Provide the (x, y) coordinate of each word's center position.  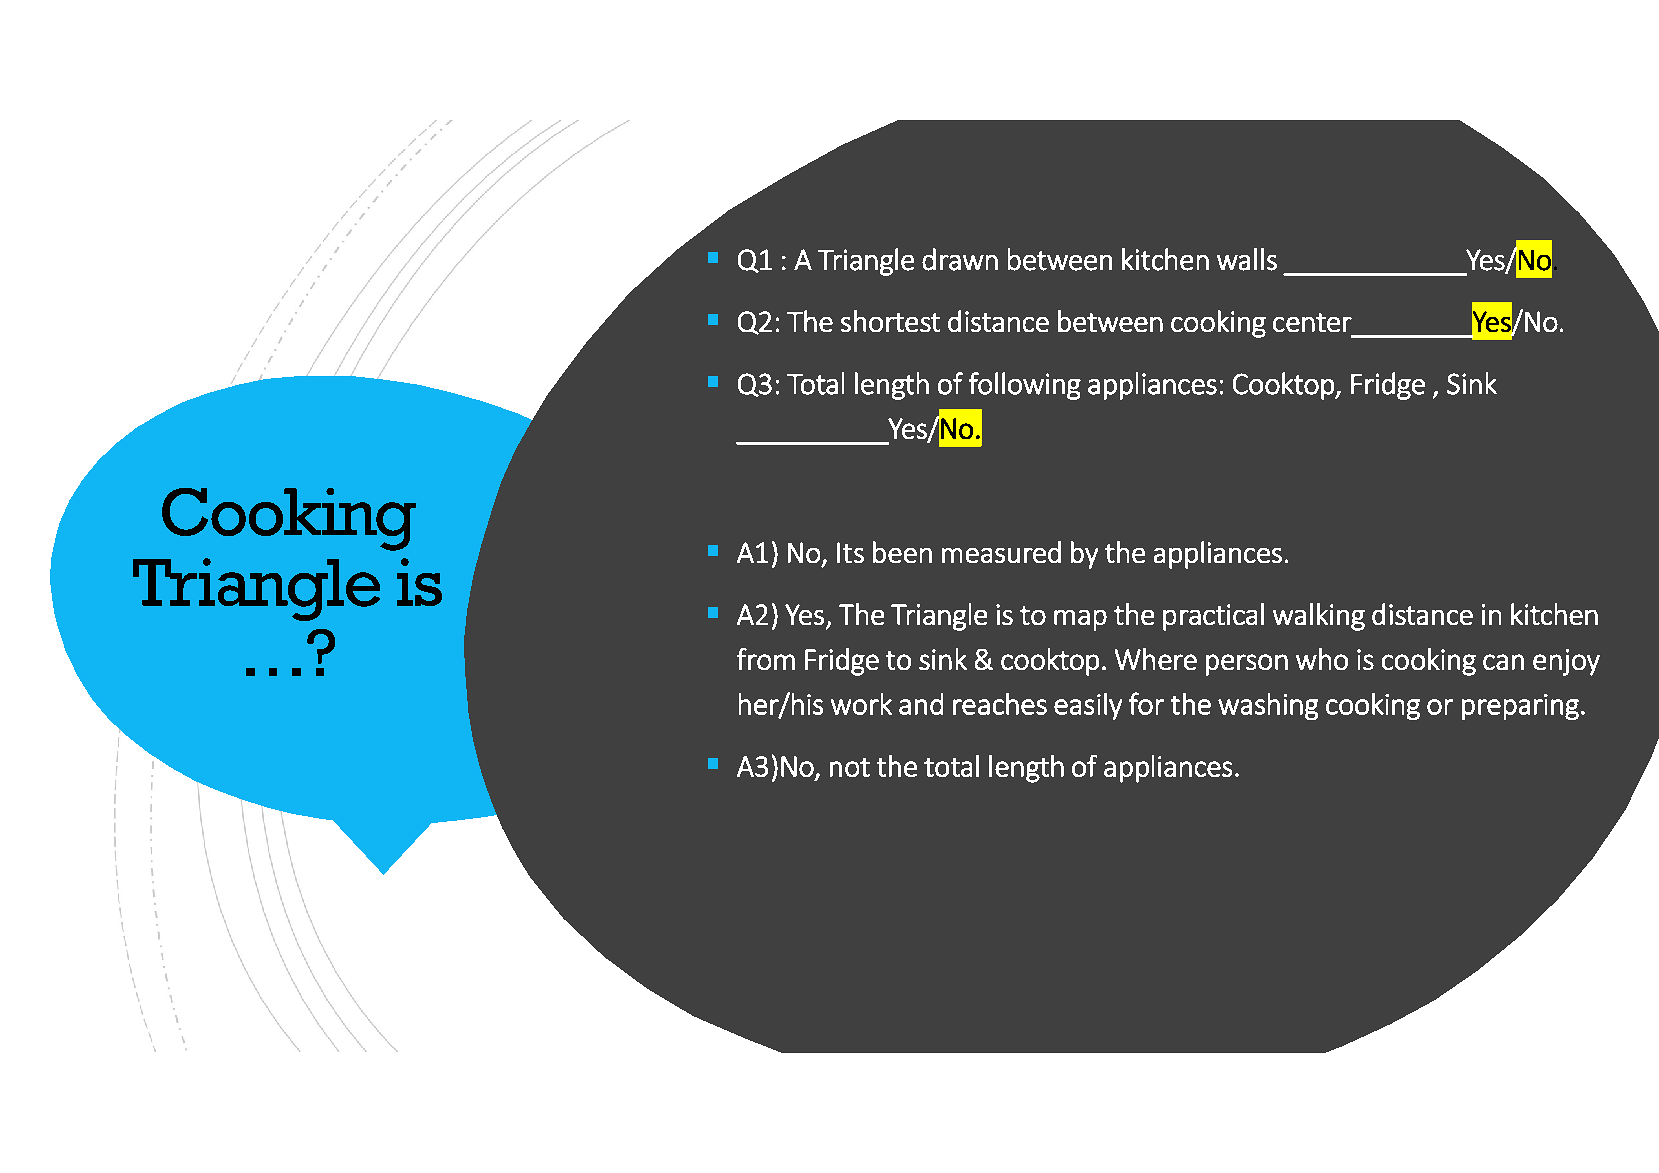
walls (1247, 259)
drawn (960, 259)
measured (1001, 552)
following (1025, 386)
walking (1319, 617)
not (850, 767)
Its (850, 552)
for (1146, 703)
